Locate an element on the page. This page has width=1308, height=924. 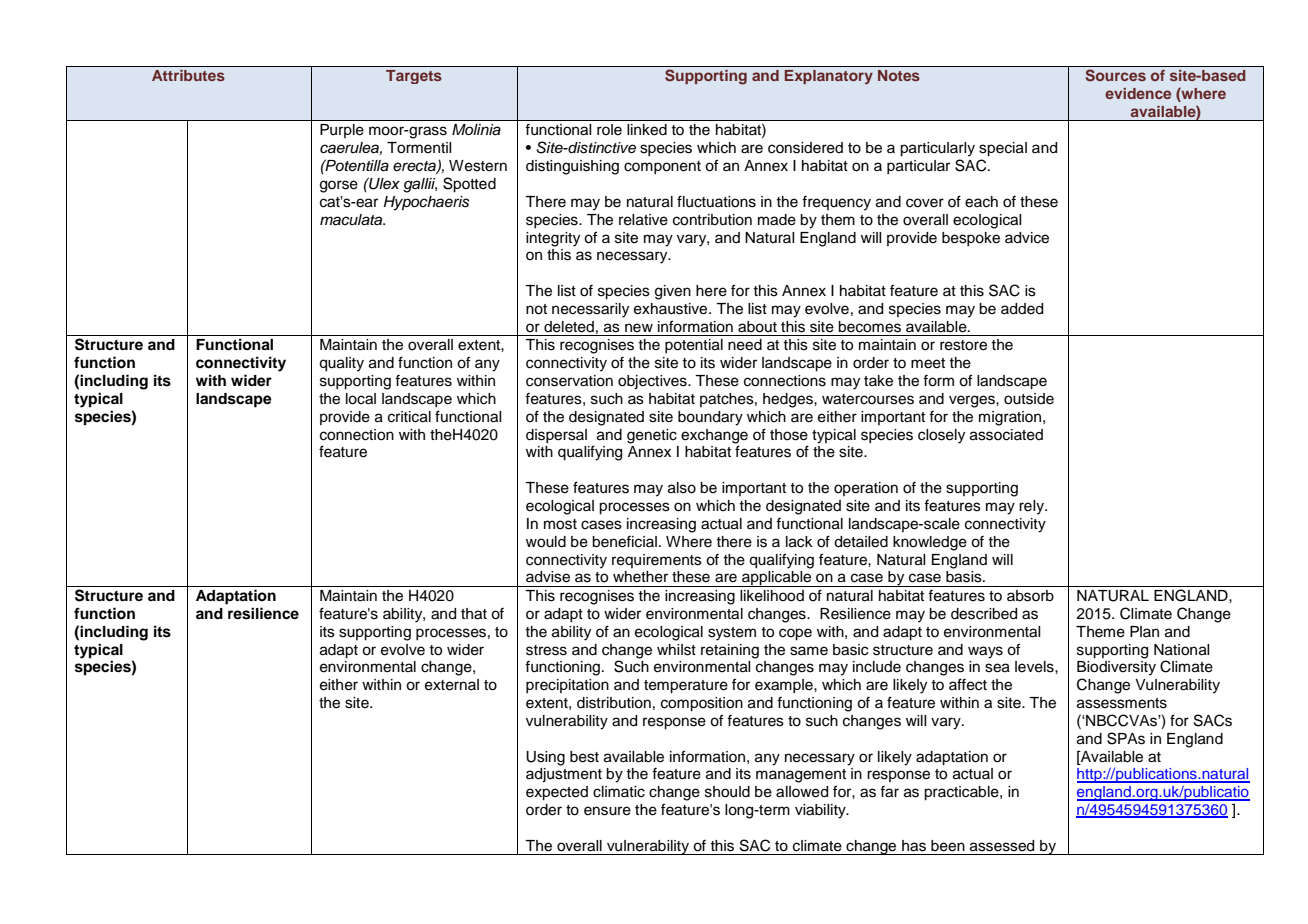
expected is located at coordinates (557, 793).
